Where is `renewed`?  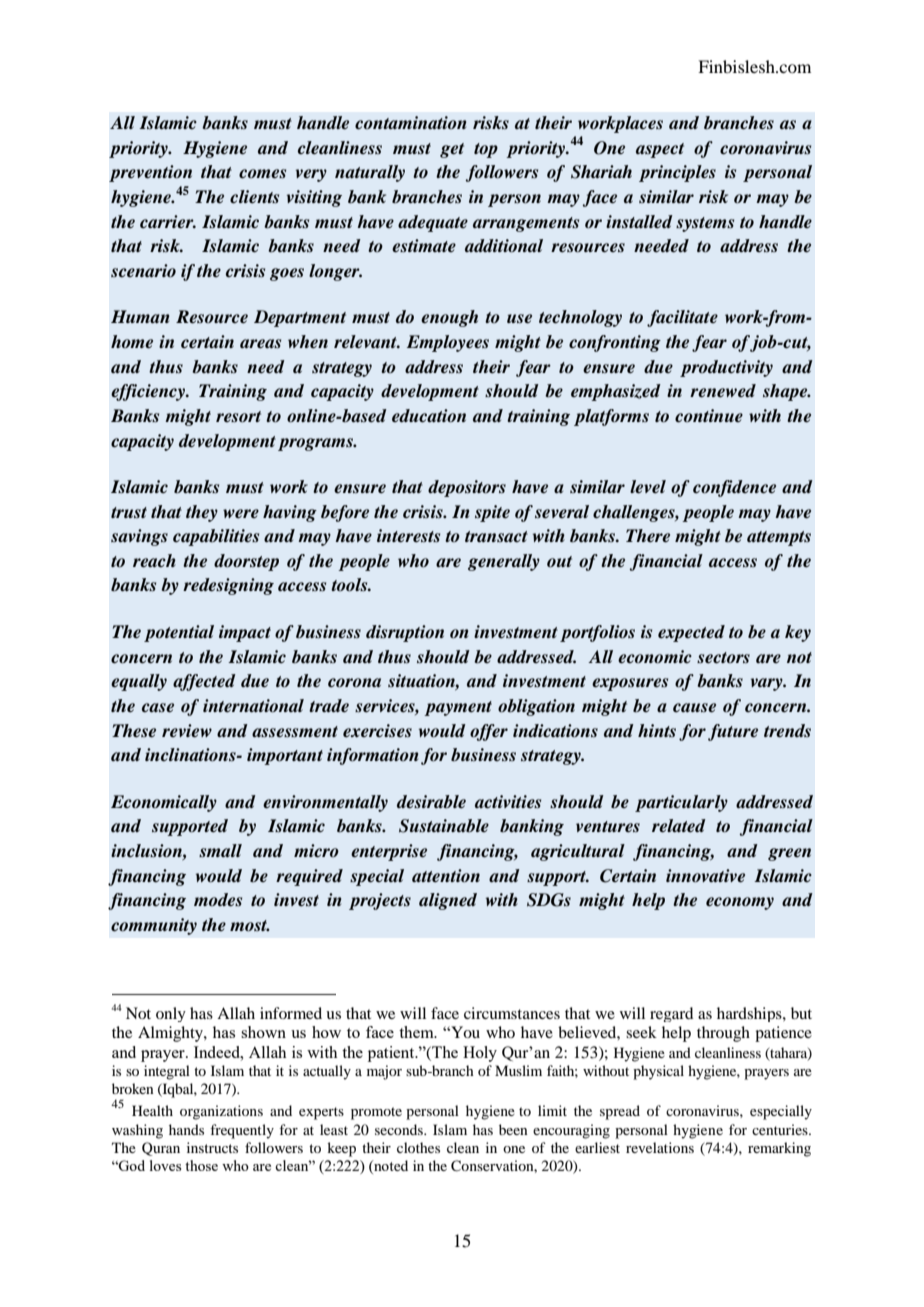 renewed is located at coordinates (723, 391).
